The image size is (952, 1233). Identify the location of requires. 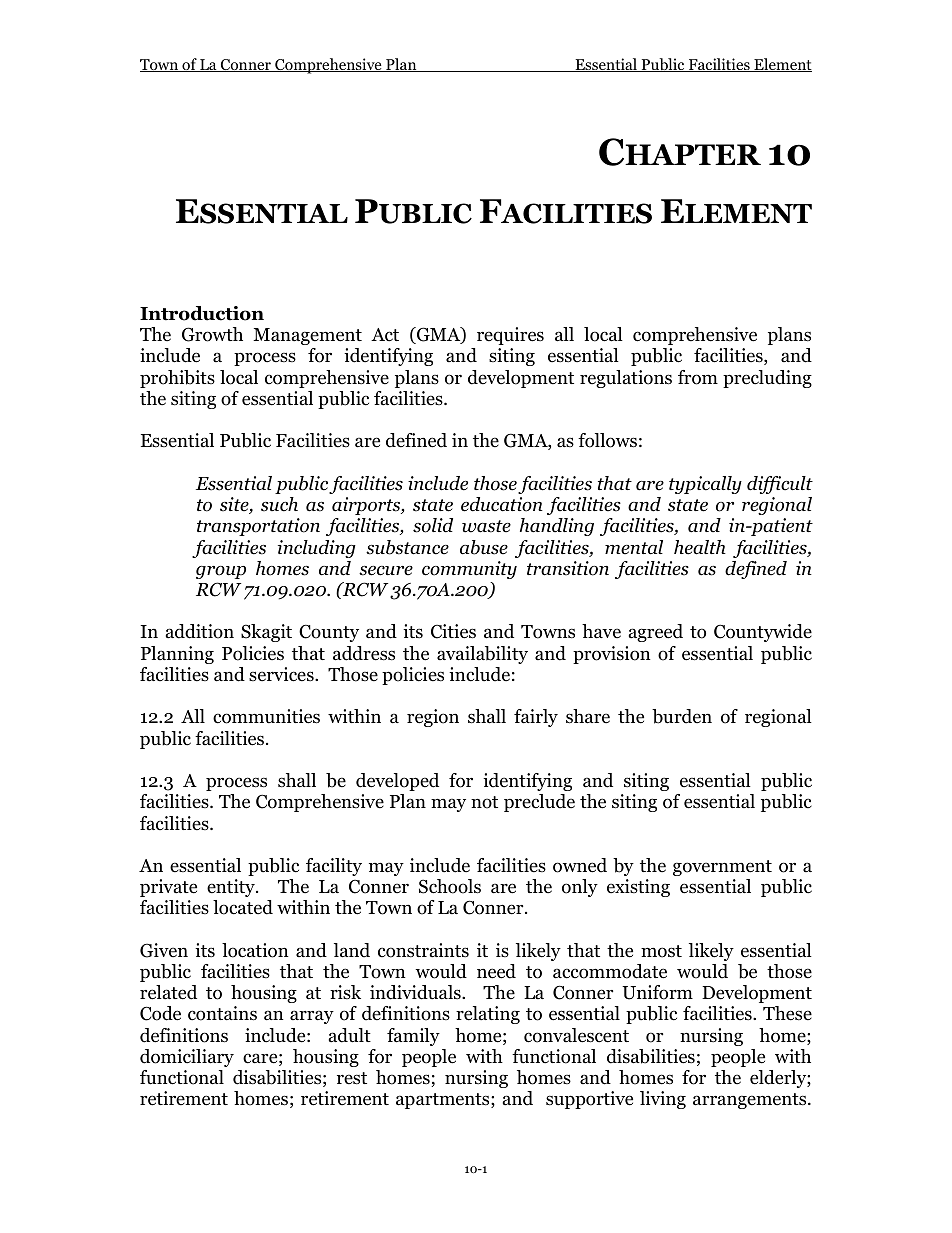
(510, 336).
